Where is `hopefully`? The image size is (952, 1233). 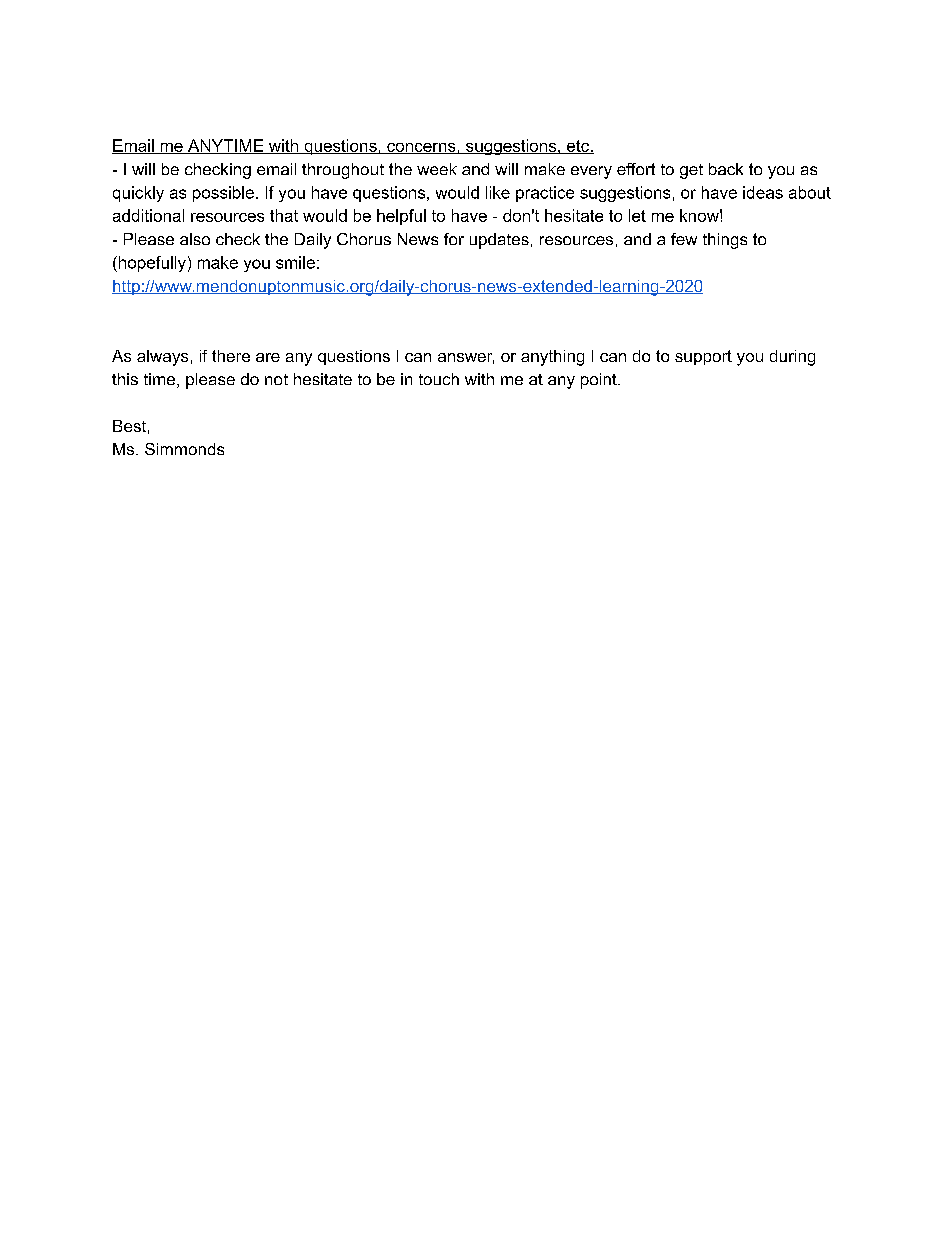 hopefully is located at coordinates (151, 264).
